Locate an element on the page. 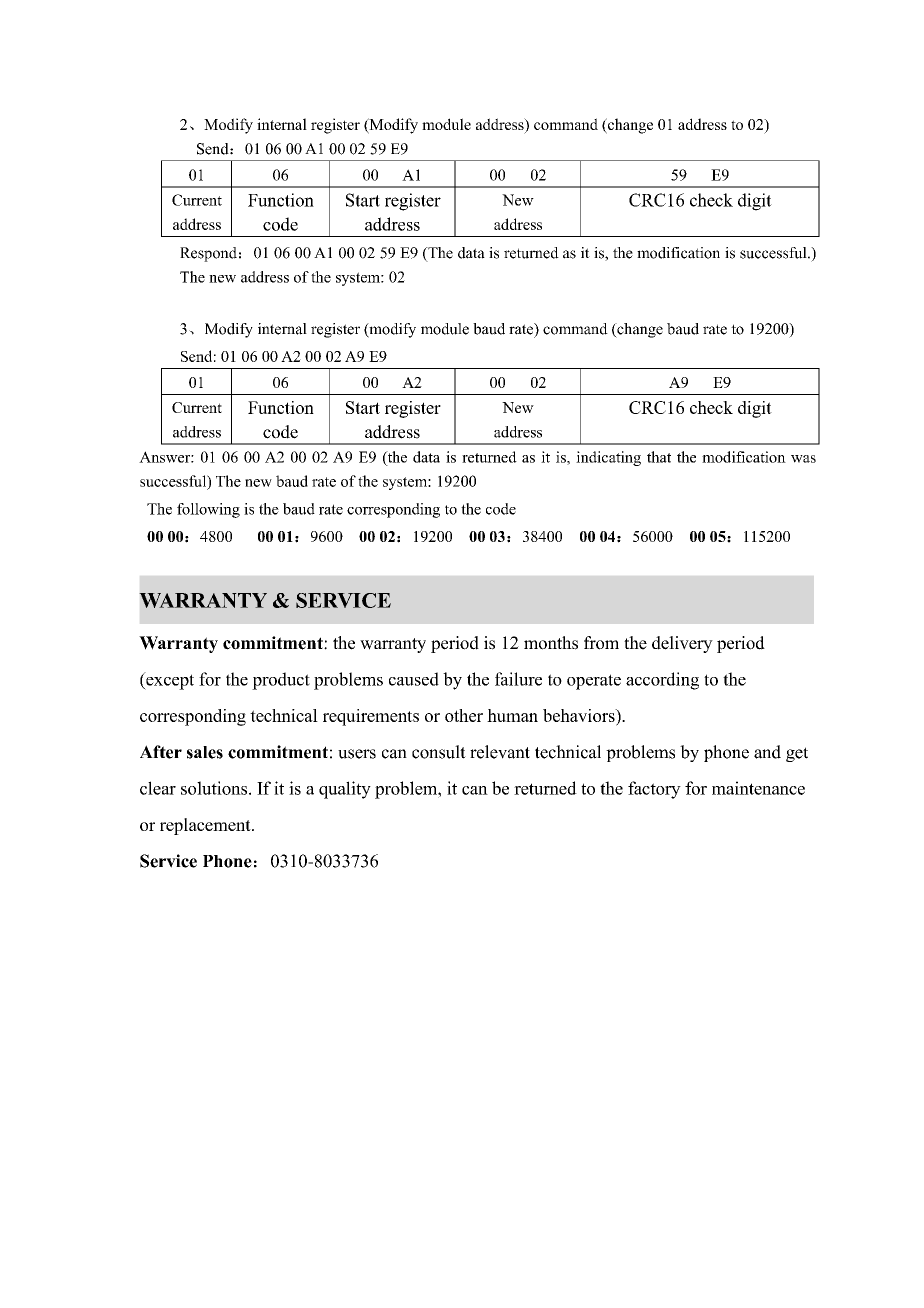 Image resolution: width=924 pixels, height=1308 pixels. except is located at coordinates (169, 681).
